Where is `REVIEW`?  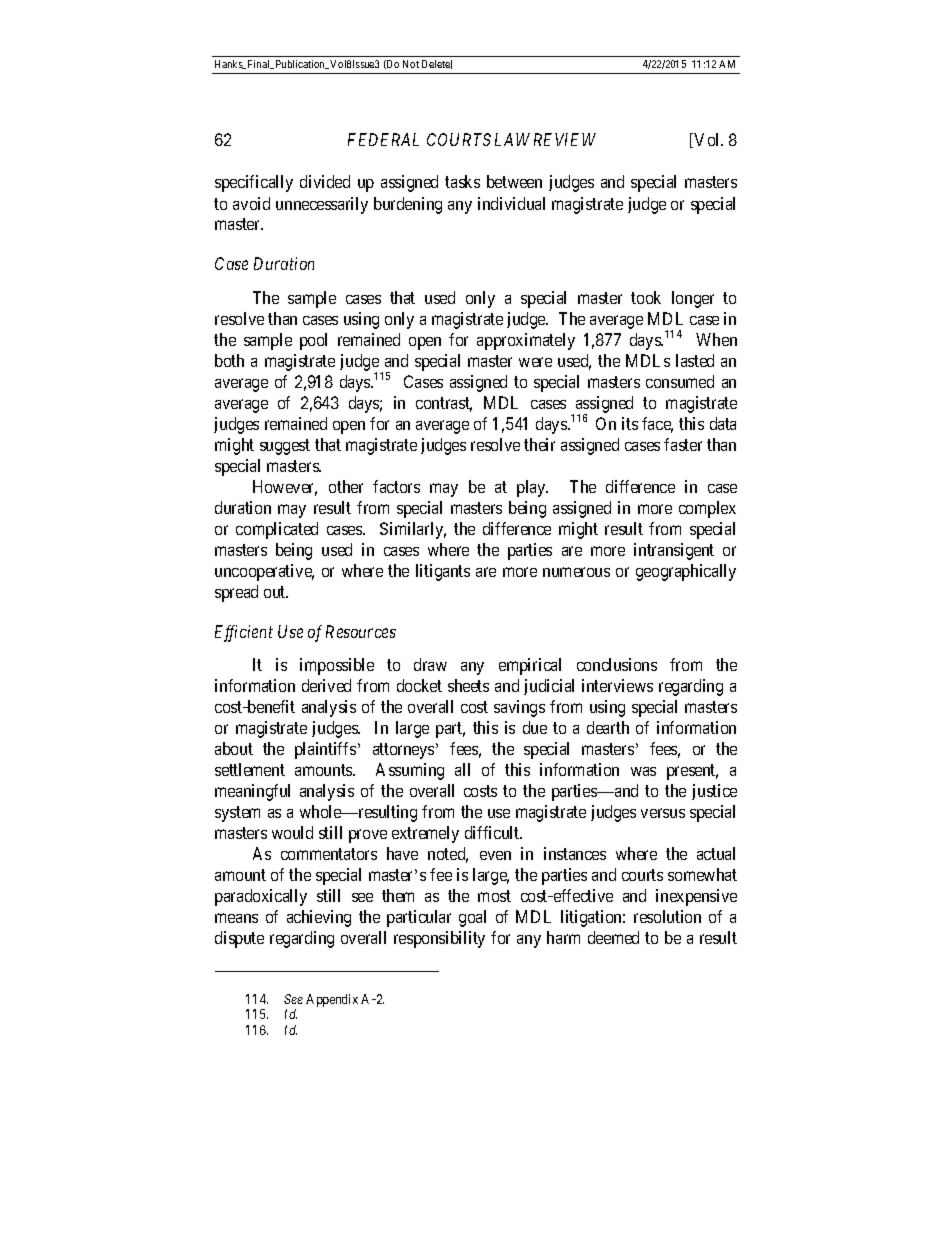
REVIEW is located at coordinates (565, 139).
